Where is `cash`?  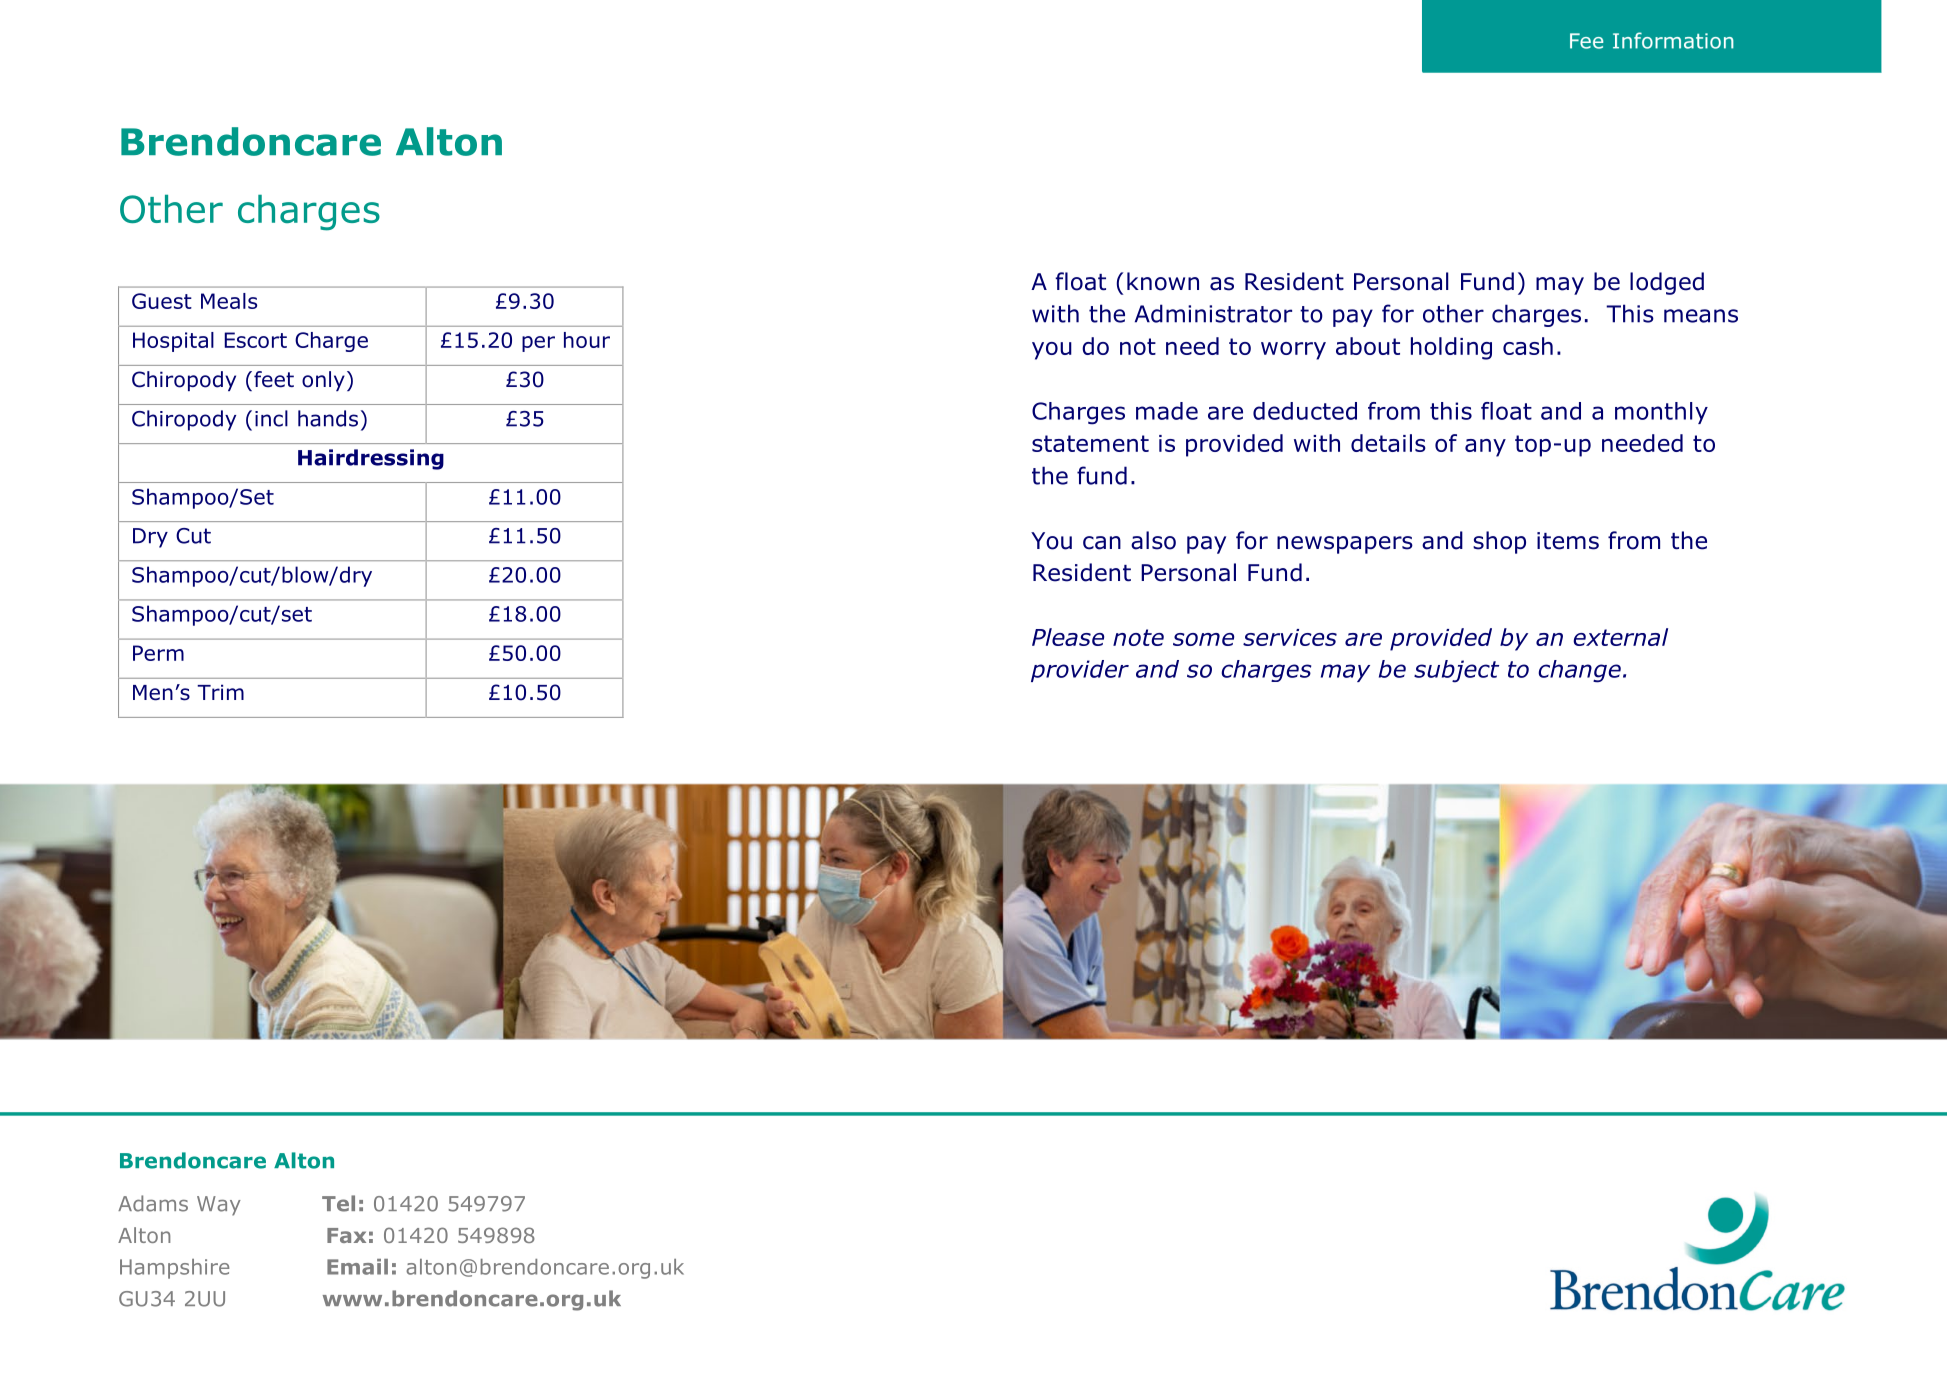 cash is located at coordinates (1528, 346).
